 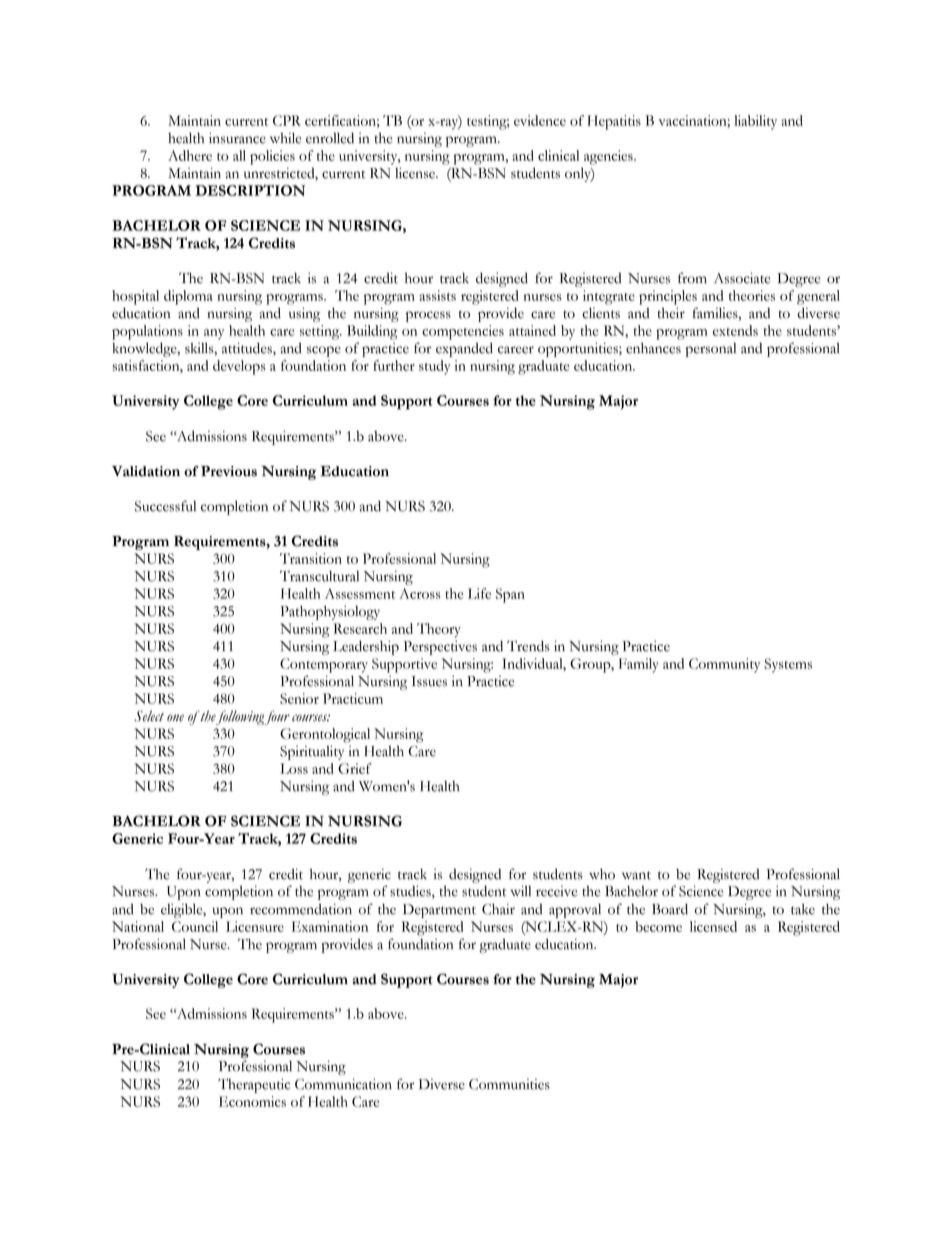 I want to click on all, so click(x=239, y=155).
